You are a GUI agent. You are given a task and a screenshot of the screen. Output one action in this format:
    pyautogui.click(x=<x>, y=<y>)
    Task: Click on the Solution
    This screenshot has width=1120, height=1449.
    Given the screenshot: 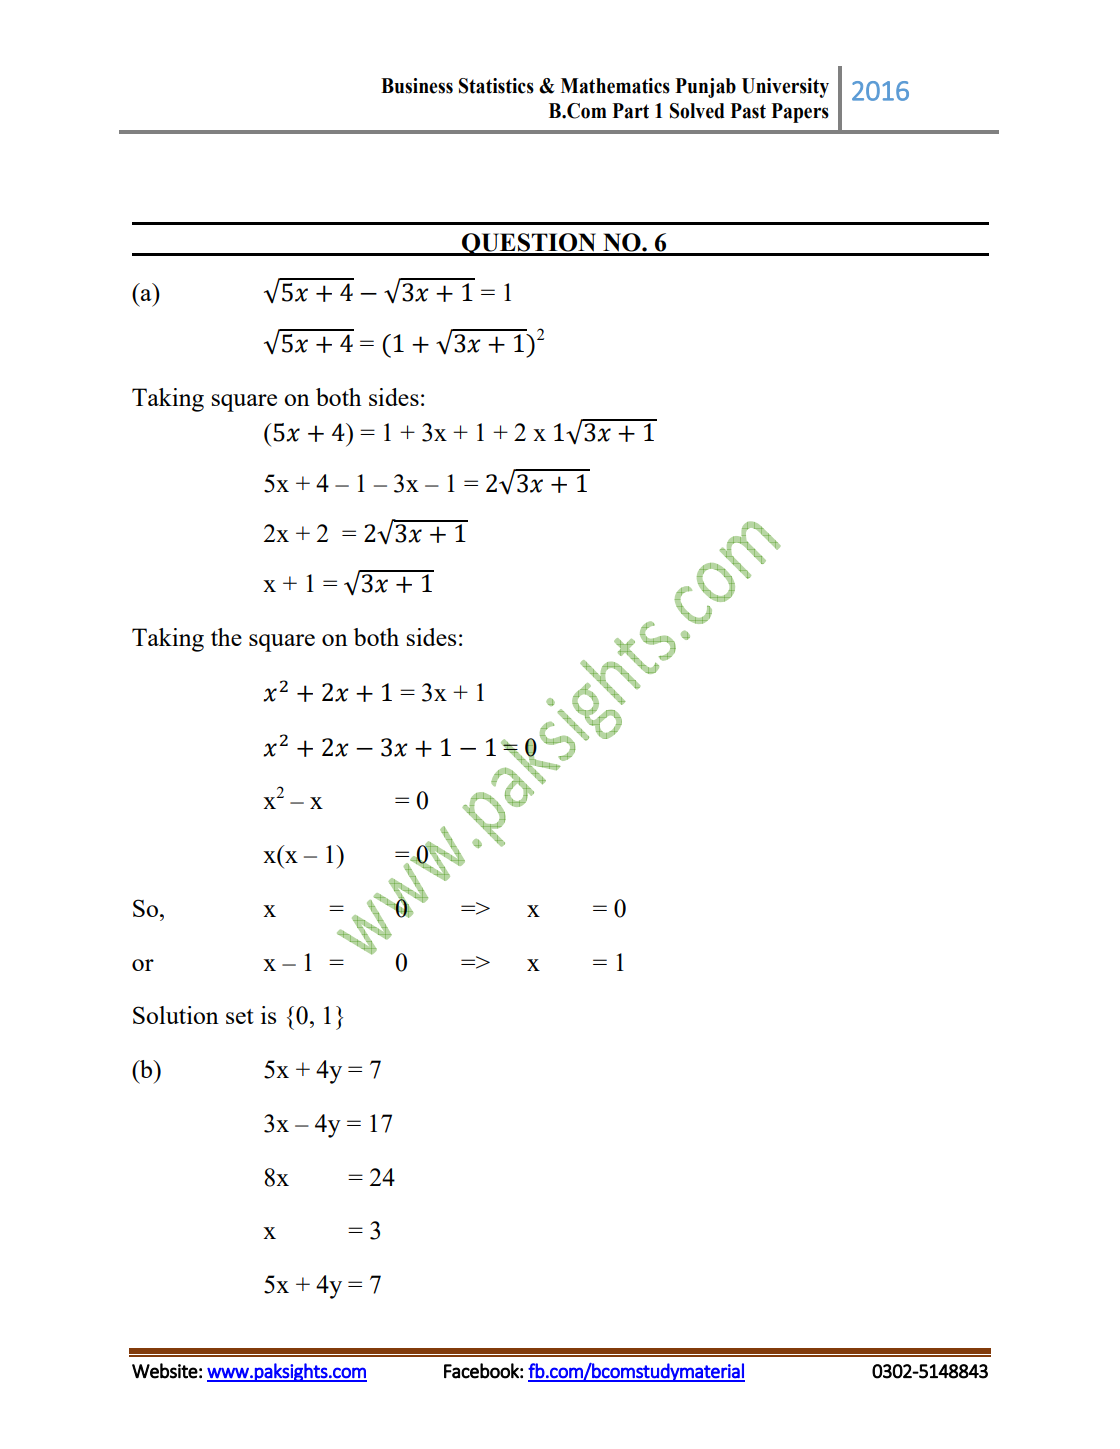 What is the action you would take?
    pyautogui.click(x=176, y=1015)
